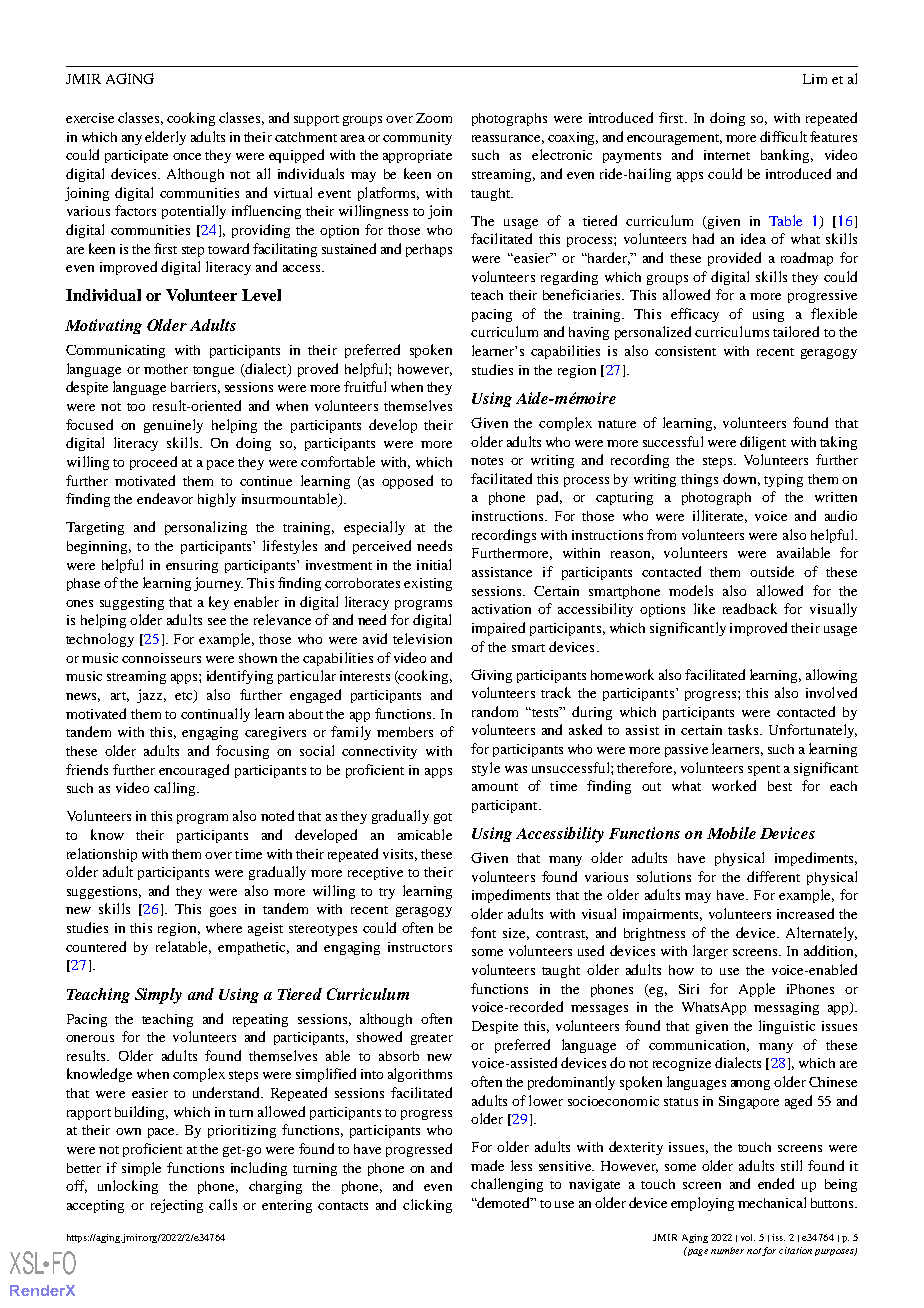 Image resolution: width=924 pixels, height=1308 pixels. What do you see at coordinates (434, 118) in the image?
I see `Zoom` at bounding box center [434, 118].
